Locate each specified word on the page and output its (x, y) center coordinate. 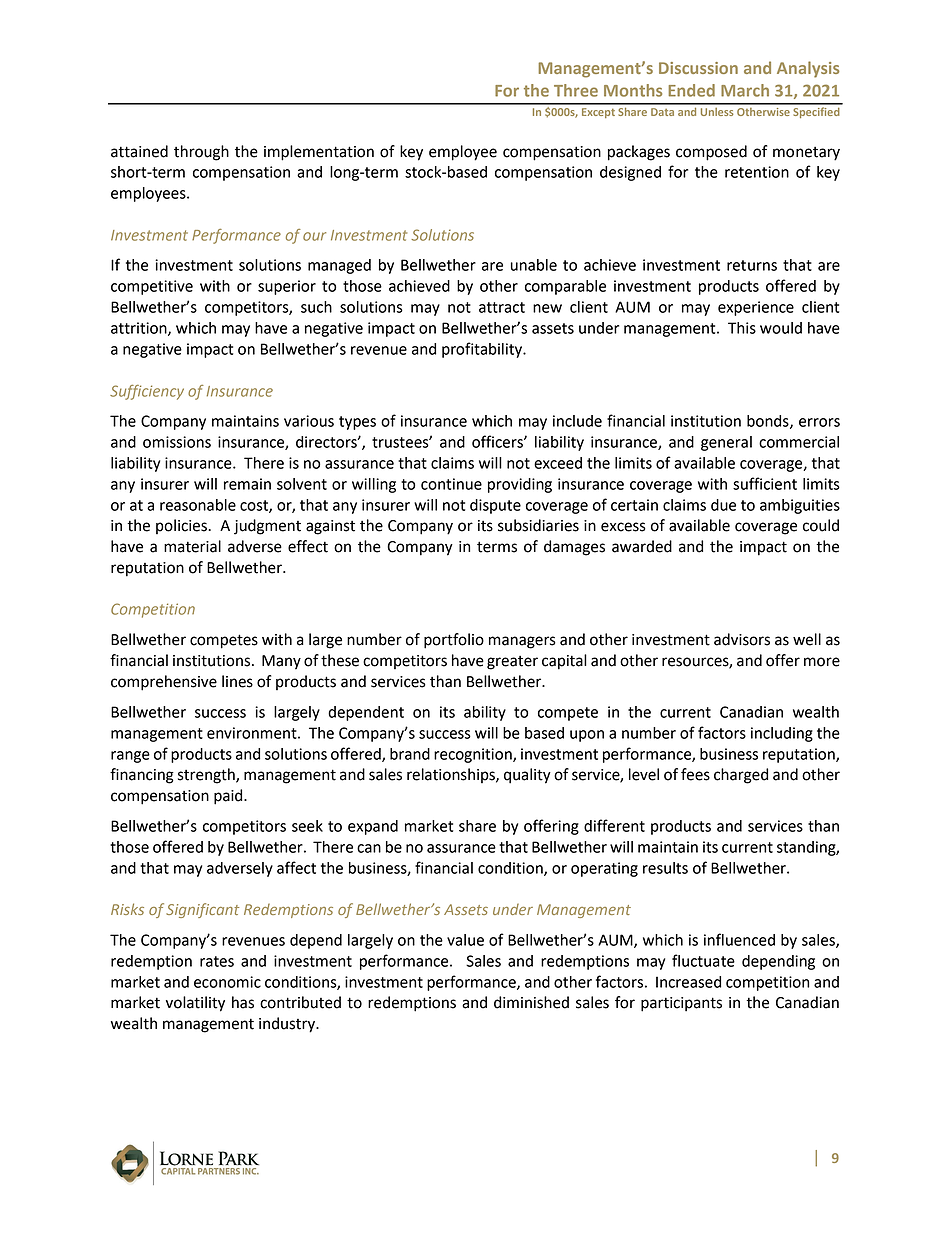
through (201, 153)
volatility (195, 1004)
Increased (688, 982)
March (745, 90)
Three (576, 90)
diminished (531, 1002)
